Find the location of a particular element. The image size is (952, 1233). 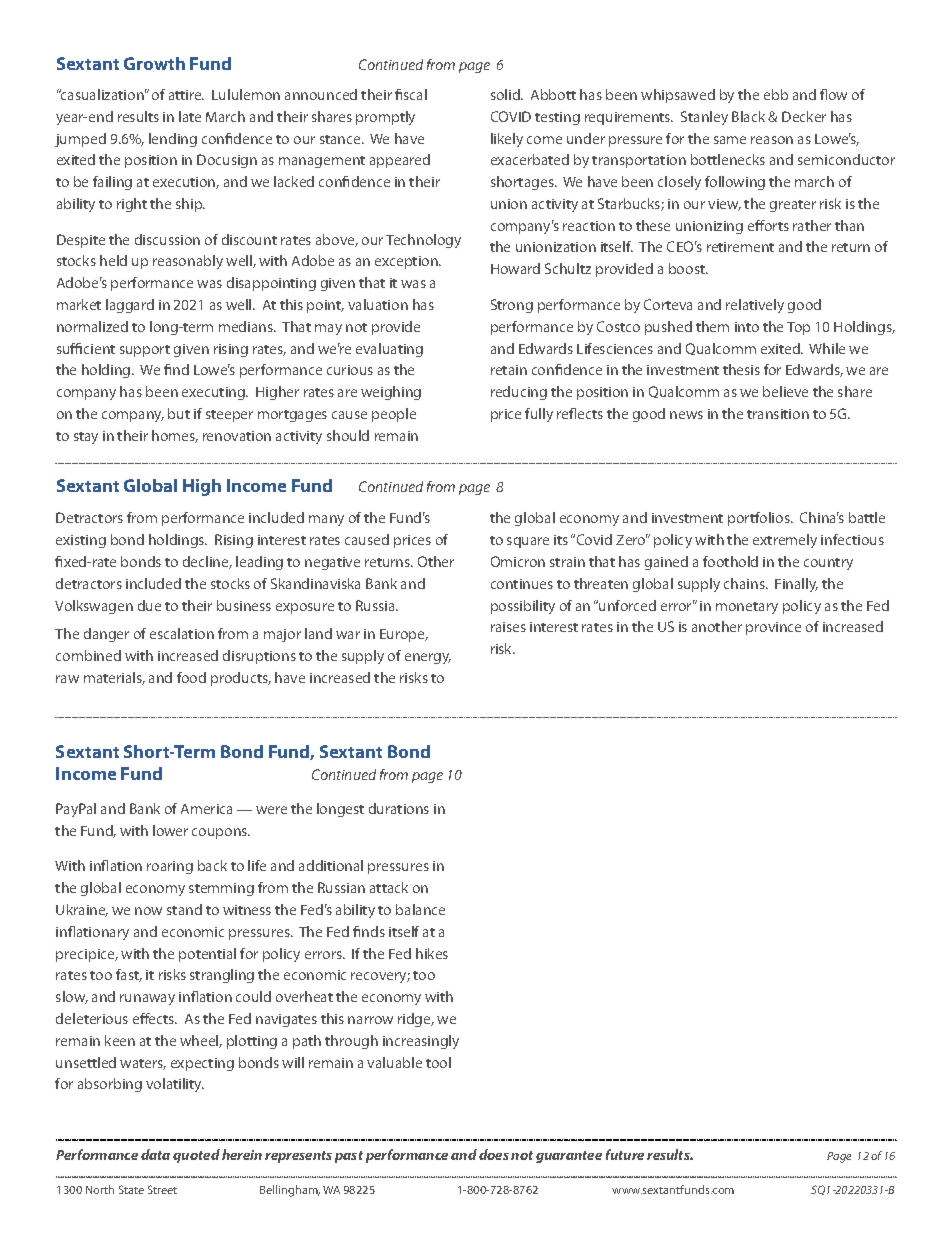

data is located at coordinates (155, 1154).
